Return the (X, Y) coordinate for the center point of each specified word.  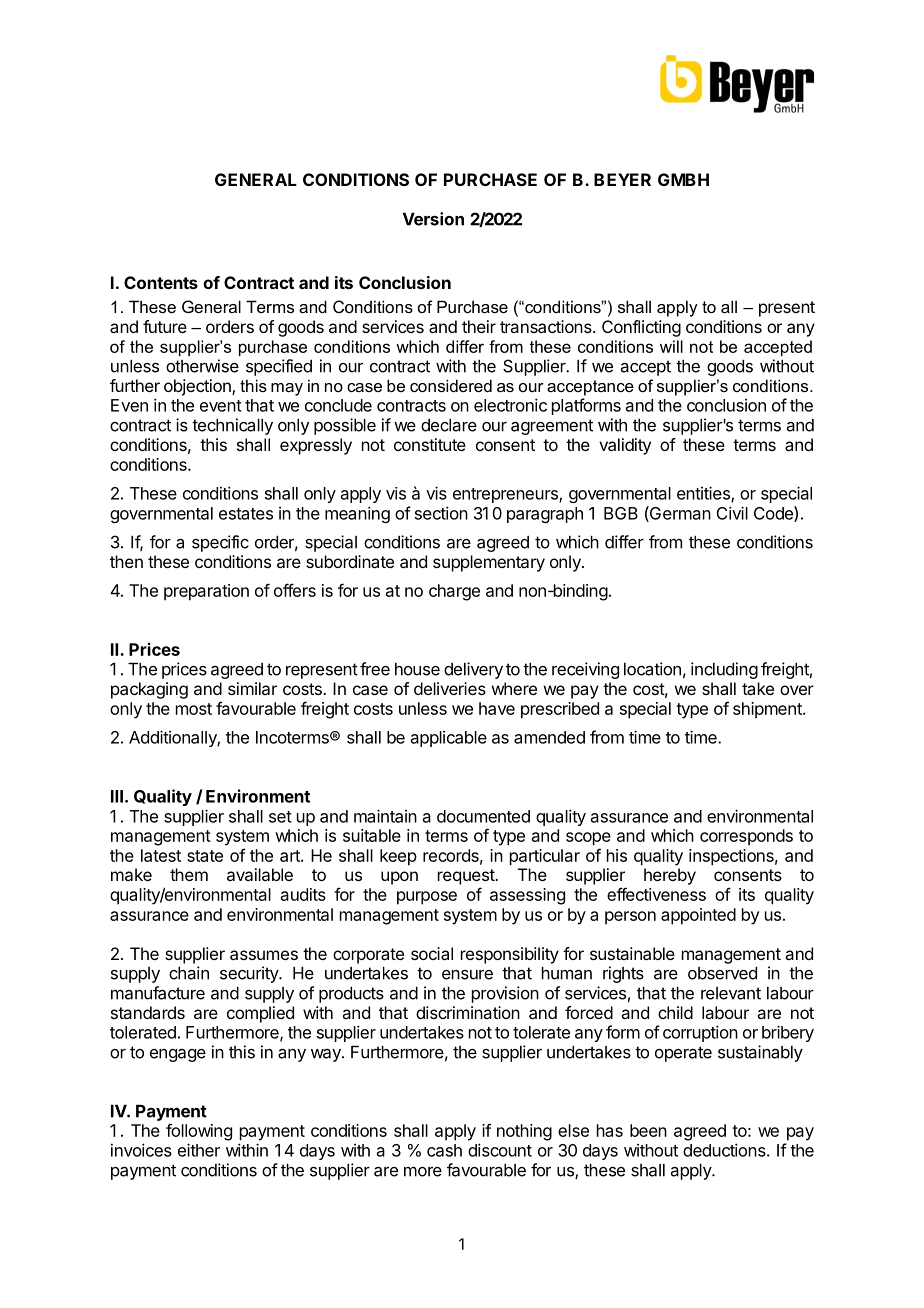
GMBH (683, 179)
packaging (149, 690)
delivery (473, 670)
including (724, 670)
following (199, 1132)
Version (433, 219)
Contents (161, 282)
